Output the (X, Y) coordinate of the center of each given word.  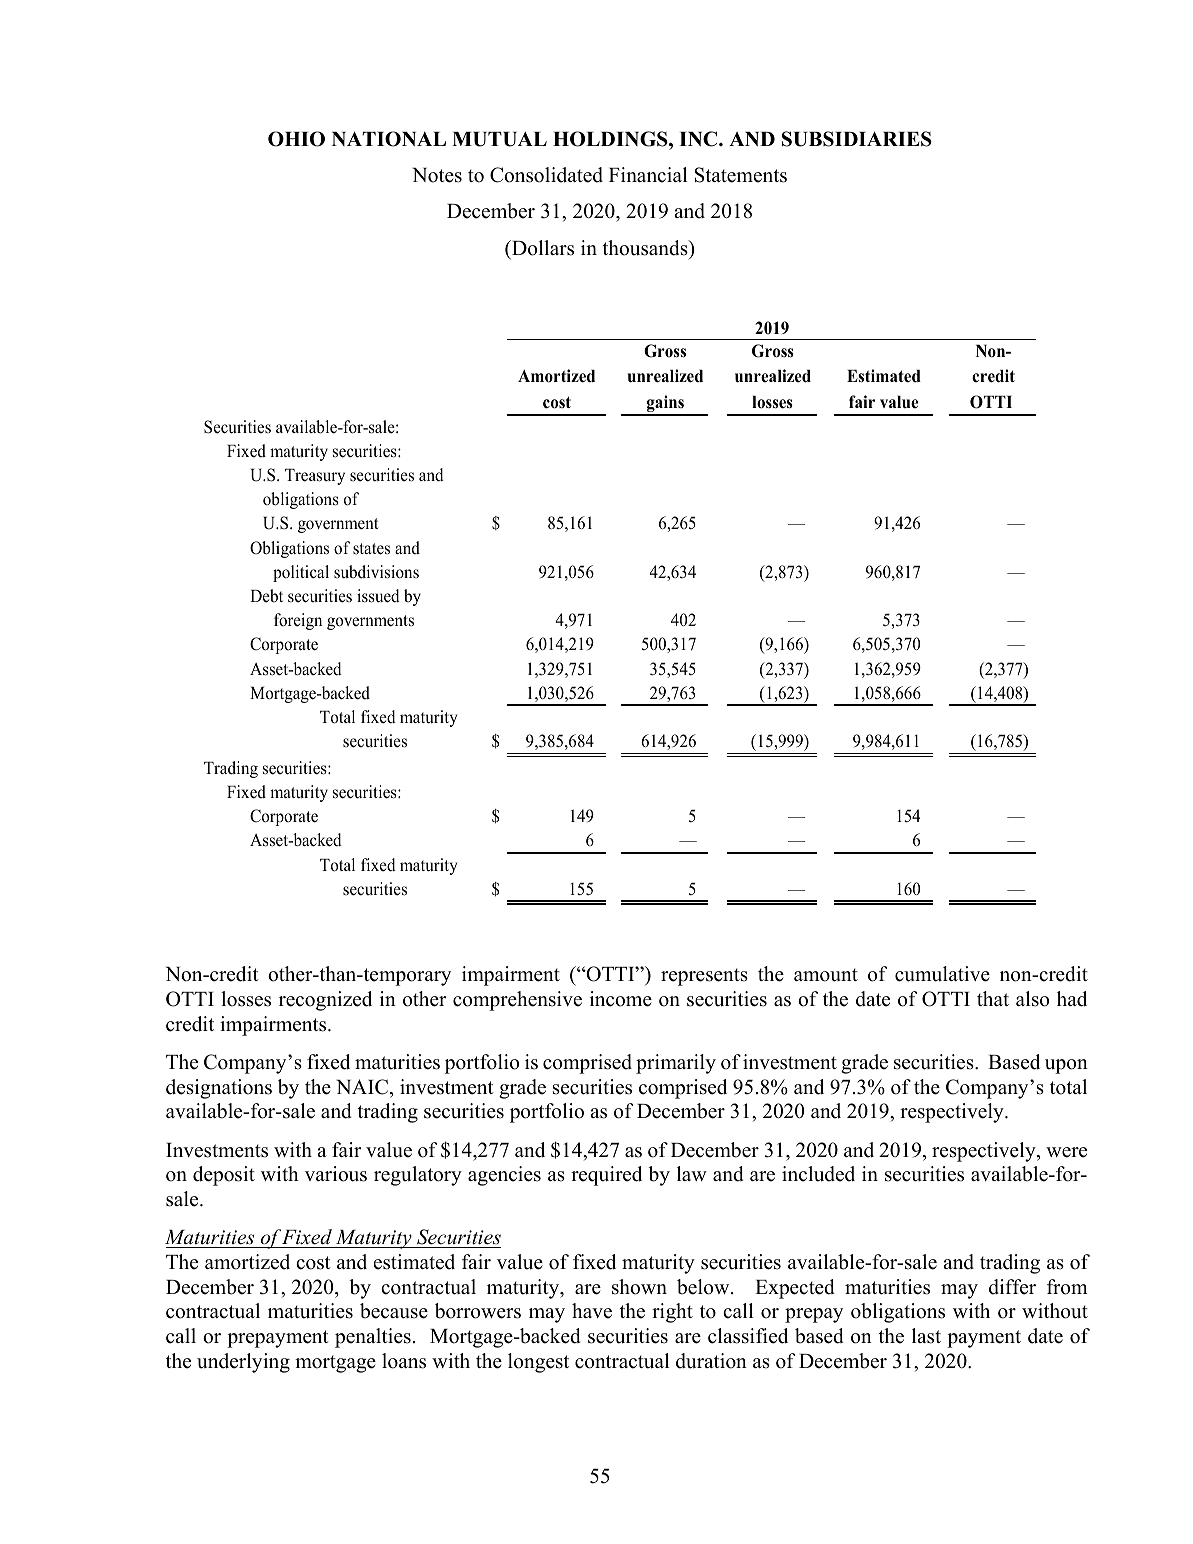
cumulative (942, 974)
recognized (325, 1001)
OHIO (296, 139)
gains (665, 405)
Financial (648, 175)
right (672, 1313)
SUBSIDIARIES (857, 139)
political (301, 573)
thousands (646, 248)
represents (704, 977)
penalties (373, 1338)
